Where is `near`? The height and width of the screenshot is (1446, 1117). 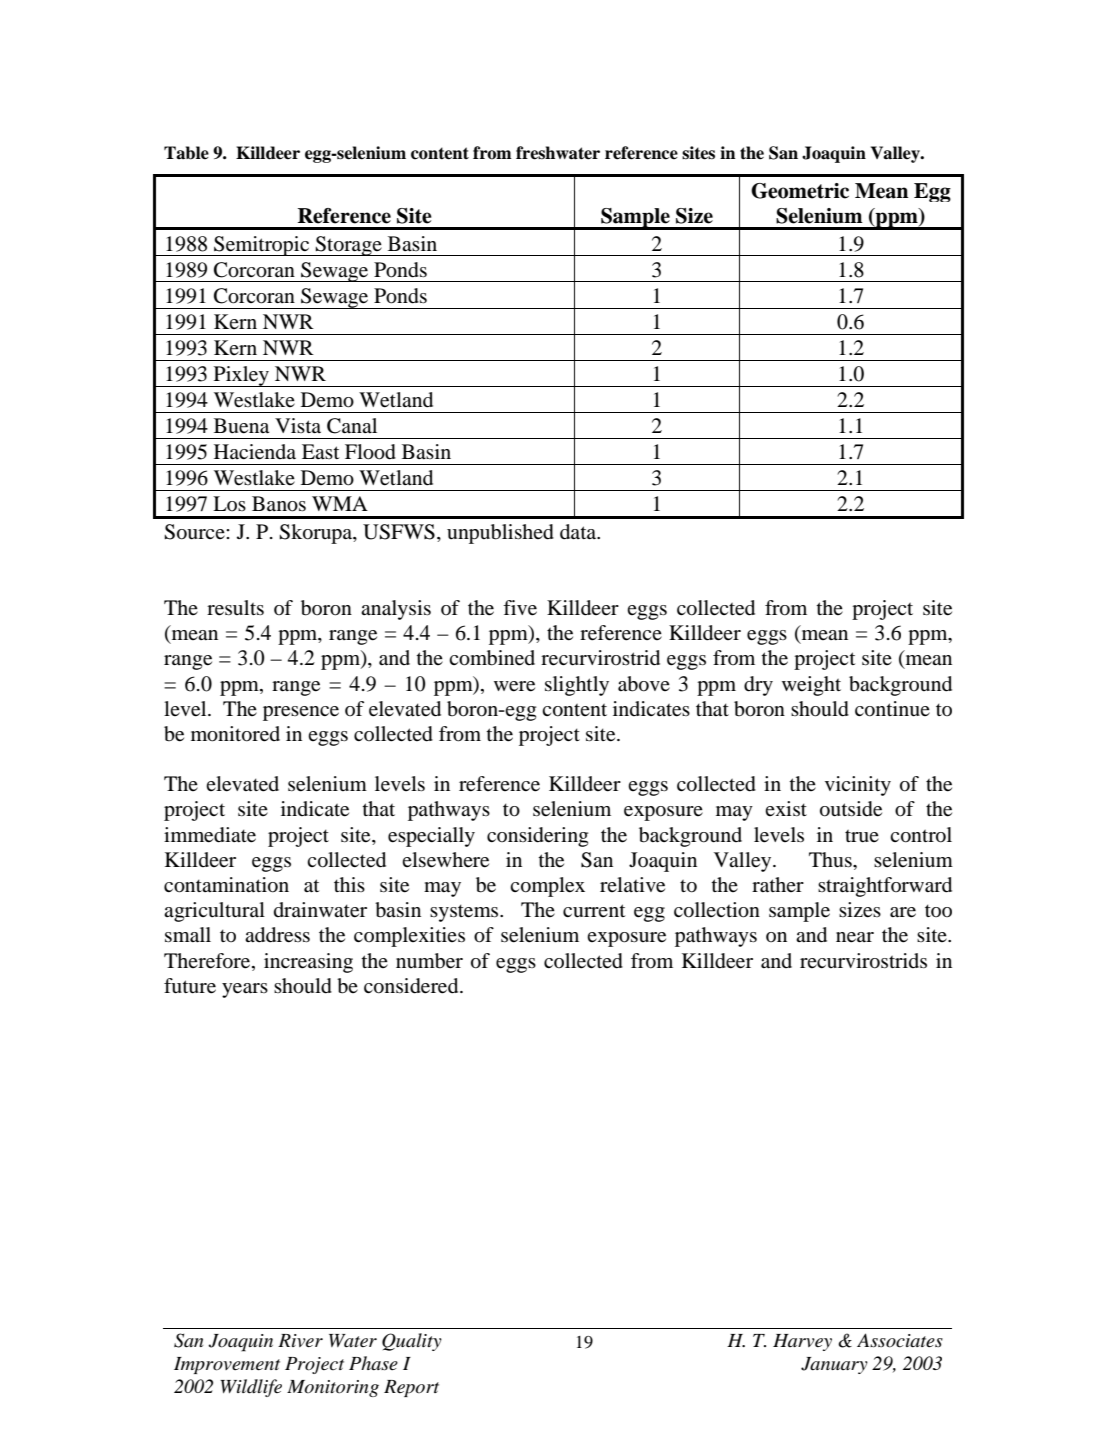 near is located at coordinates (855, 937).
